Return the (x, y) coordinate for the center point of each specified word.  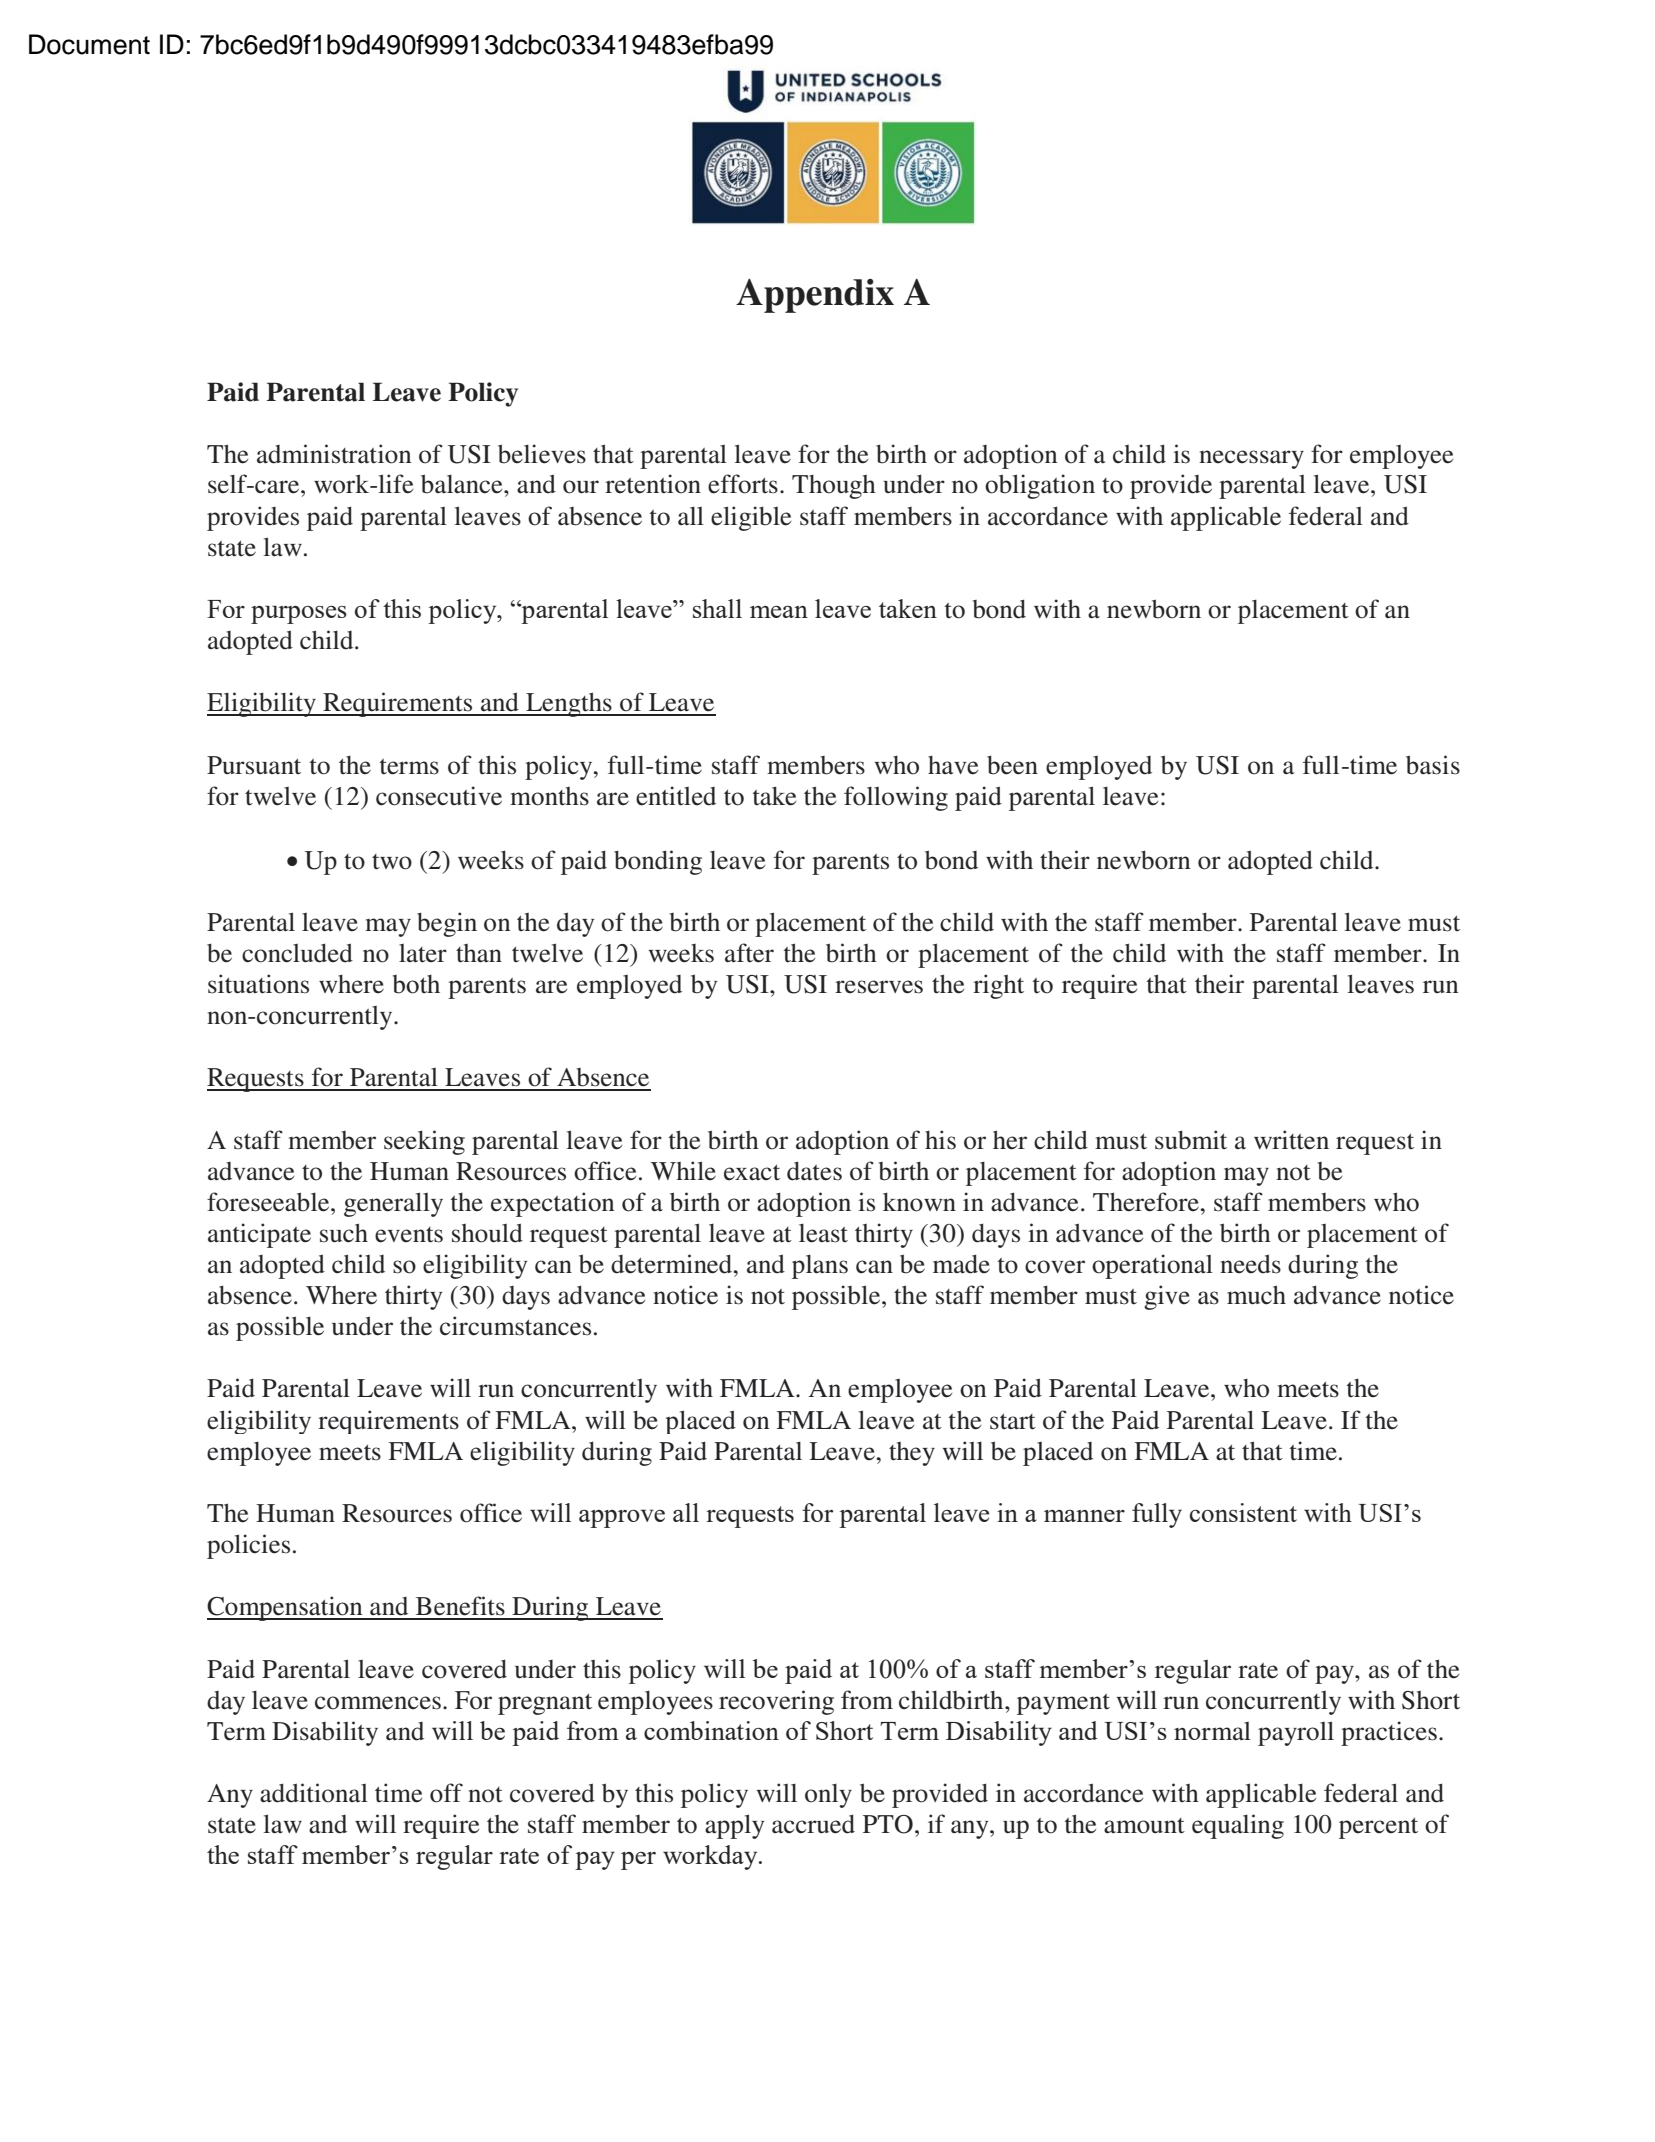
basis (1433, 765)
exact (752, 1173)
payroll (1296, 1733)
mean (779, 612)
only (828, 1795)
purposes (299, 614)
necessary (1251, 459)
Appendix (815, 296)
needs (1250, 1264)
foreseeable (269, 1202)
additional (314, 1793)
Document (89, 44)
